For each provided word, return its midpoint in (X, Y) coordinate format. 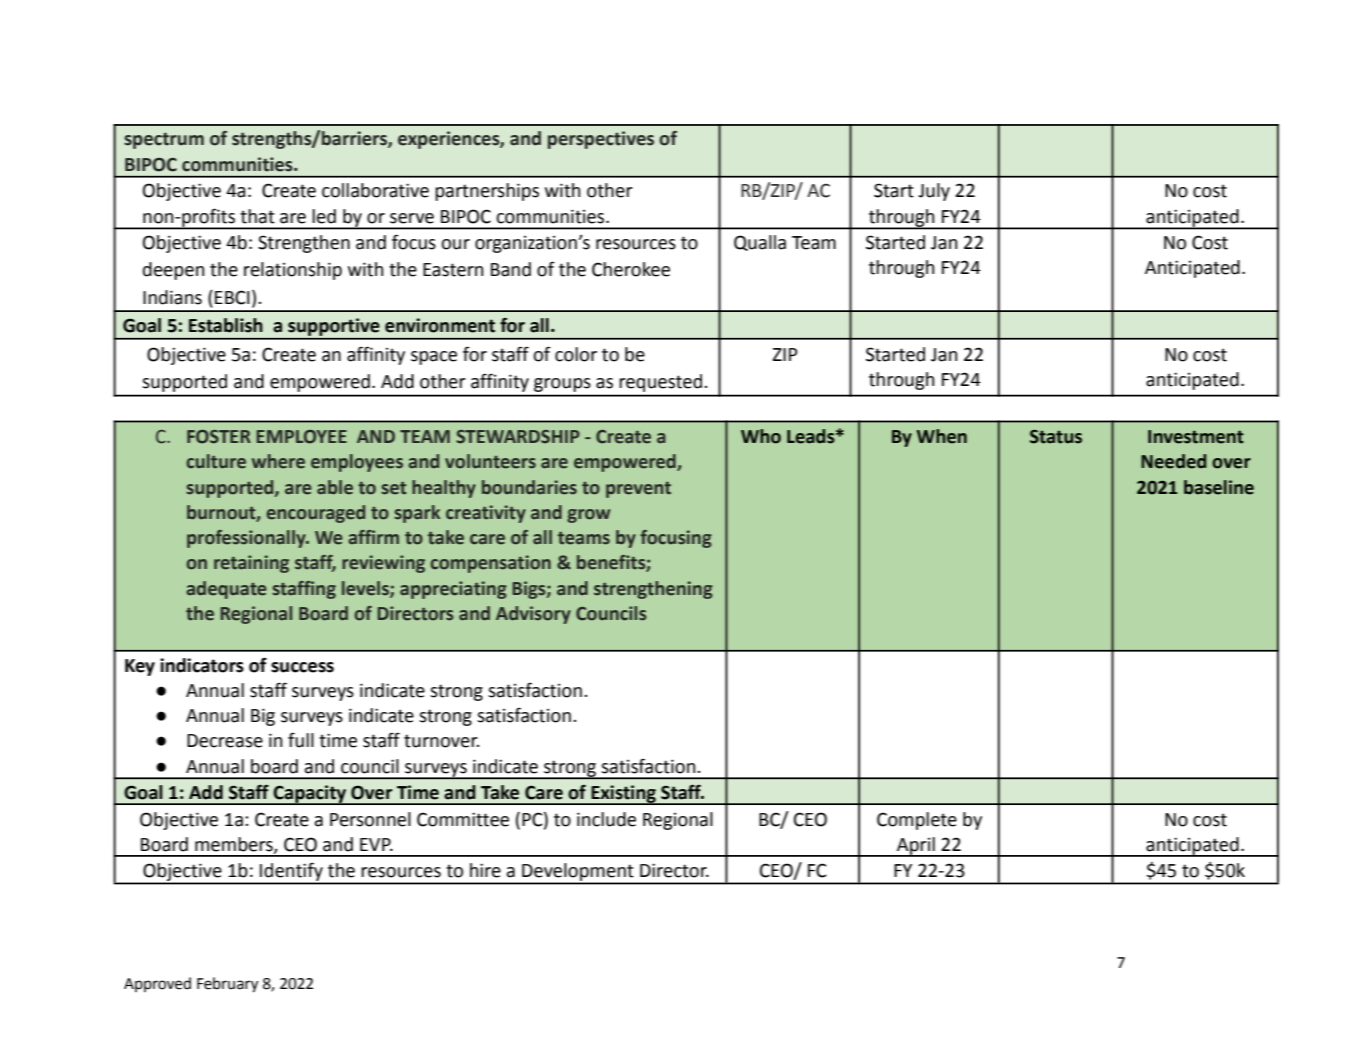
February (228, 985)
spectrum (164, 140)
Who (761, 436)
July (934, 192)
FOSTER (219, 437)
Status (1056, 437)
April (916, 847)
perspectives (601, 140)
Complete (917, 821)
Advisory (533, 615)
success (302, 667)
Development (578, 873)
